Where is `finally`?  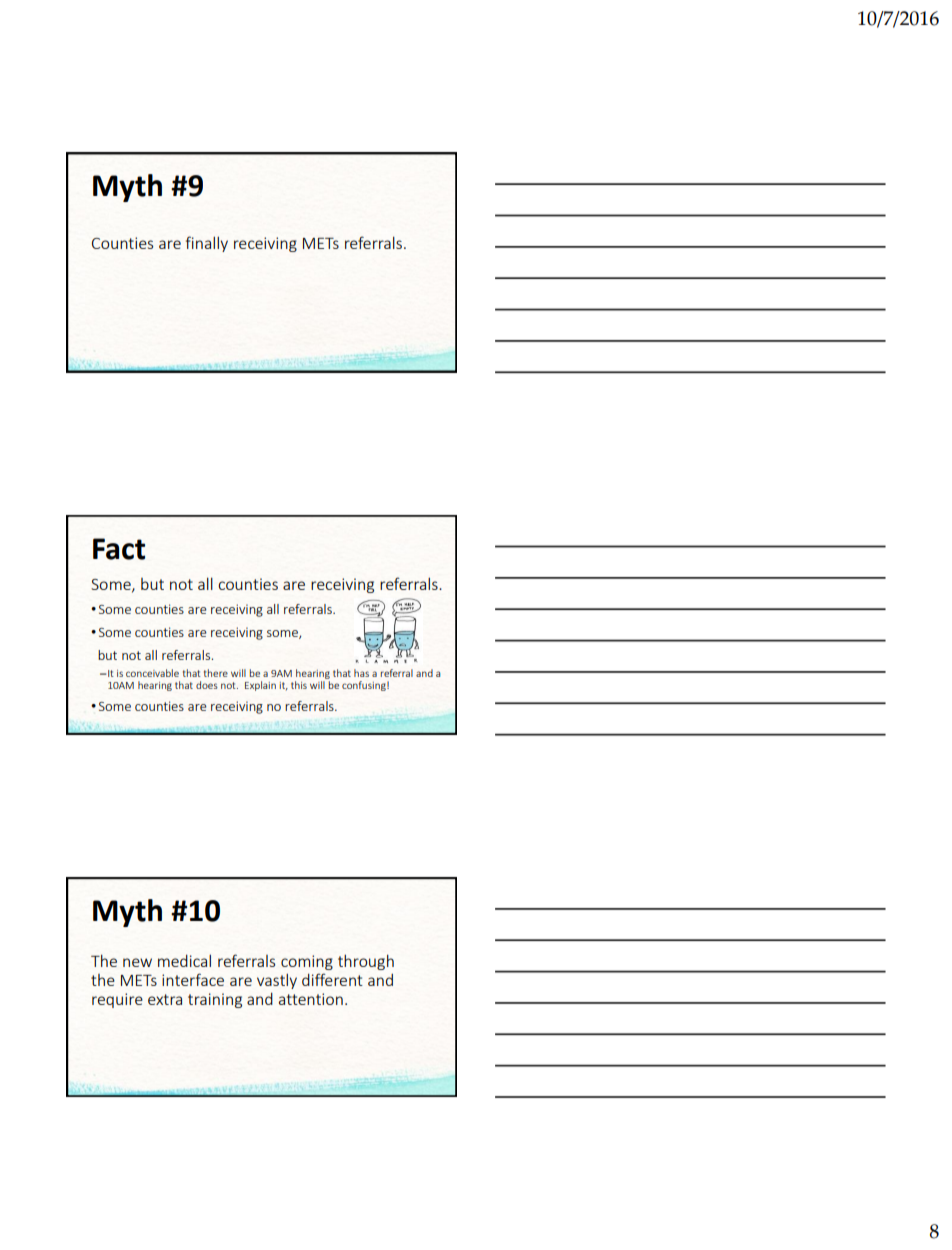
finally is located at coordinates (207, 244).
